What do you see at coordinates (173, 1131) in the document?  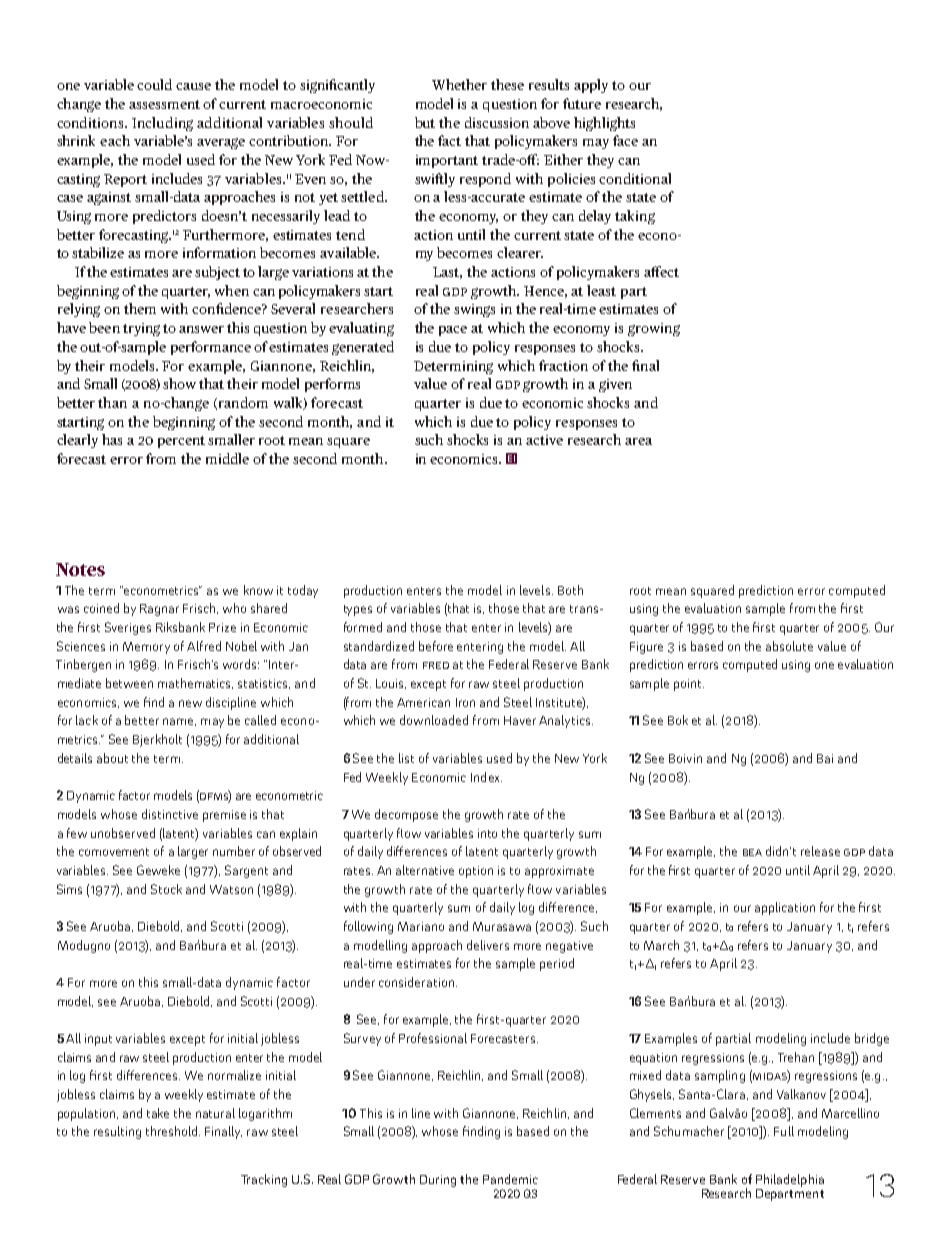 I see `threshold` at bounding box center [173, 1131].
